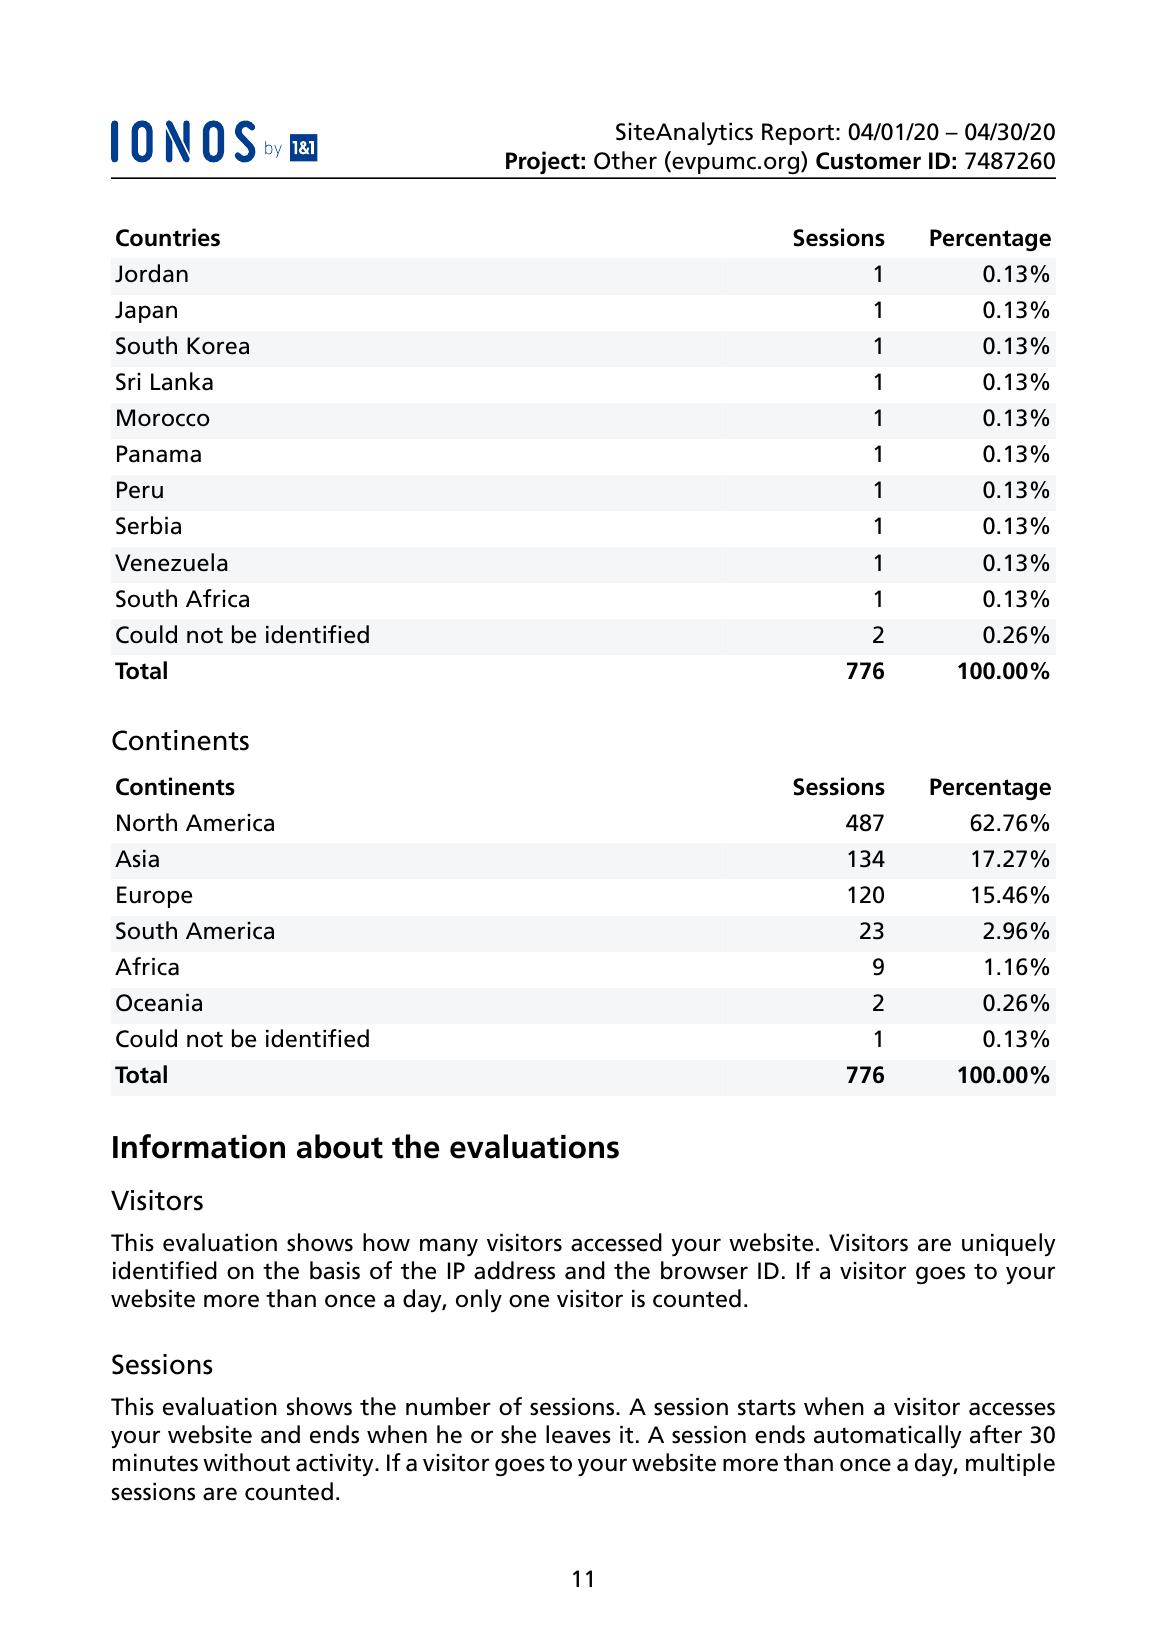 This document has width=1167, height=1651. I want to click on Customer, so click(868, 161).
